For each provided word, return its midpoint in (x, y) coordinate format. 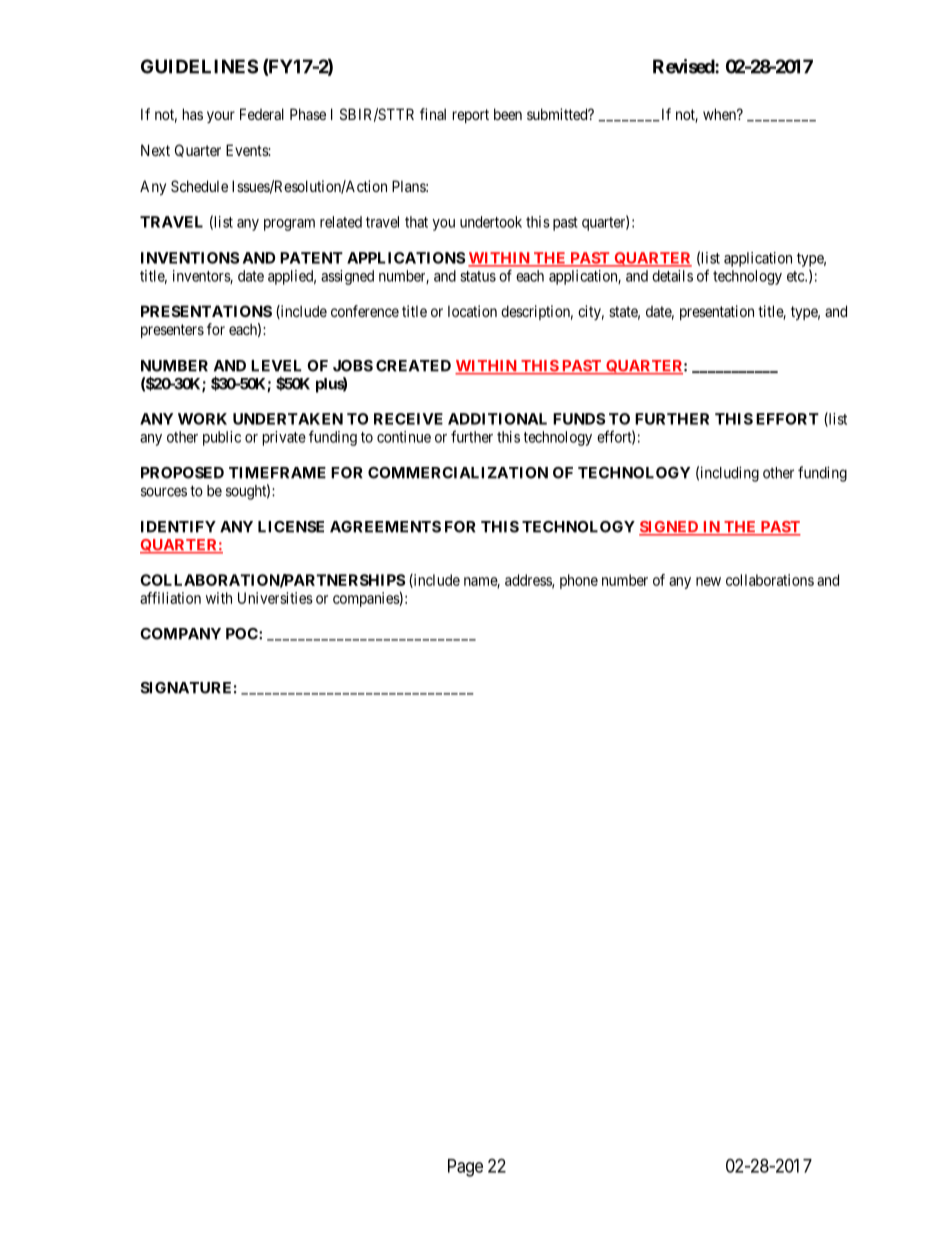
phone (579, 581)
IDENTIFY (178, 527)
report (471, 116)
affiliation (170, 598)
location (472, 311)
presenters (172, 331)
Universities (275, 598)
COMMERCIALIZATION (458, 473)
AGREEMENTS (385, 527)
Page (465, 1168)
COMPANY (180, 634)
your (221, 117)
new (708, 581)
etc (796, 276)
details (672, 276)
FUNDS (579, 419)
